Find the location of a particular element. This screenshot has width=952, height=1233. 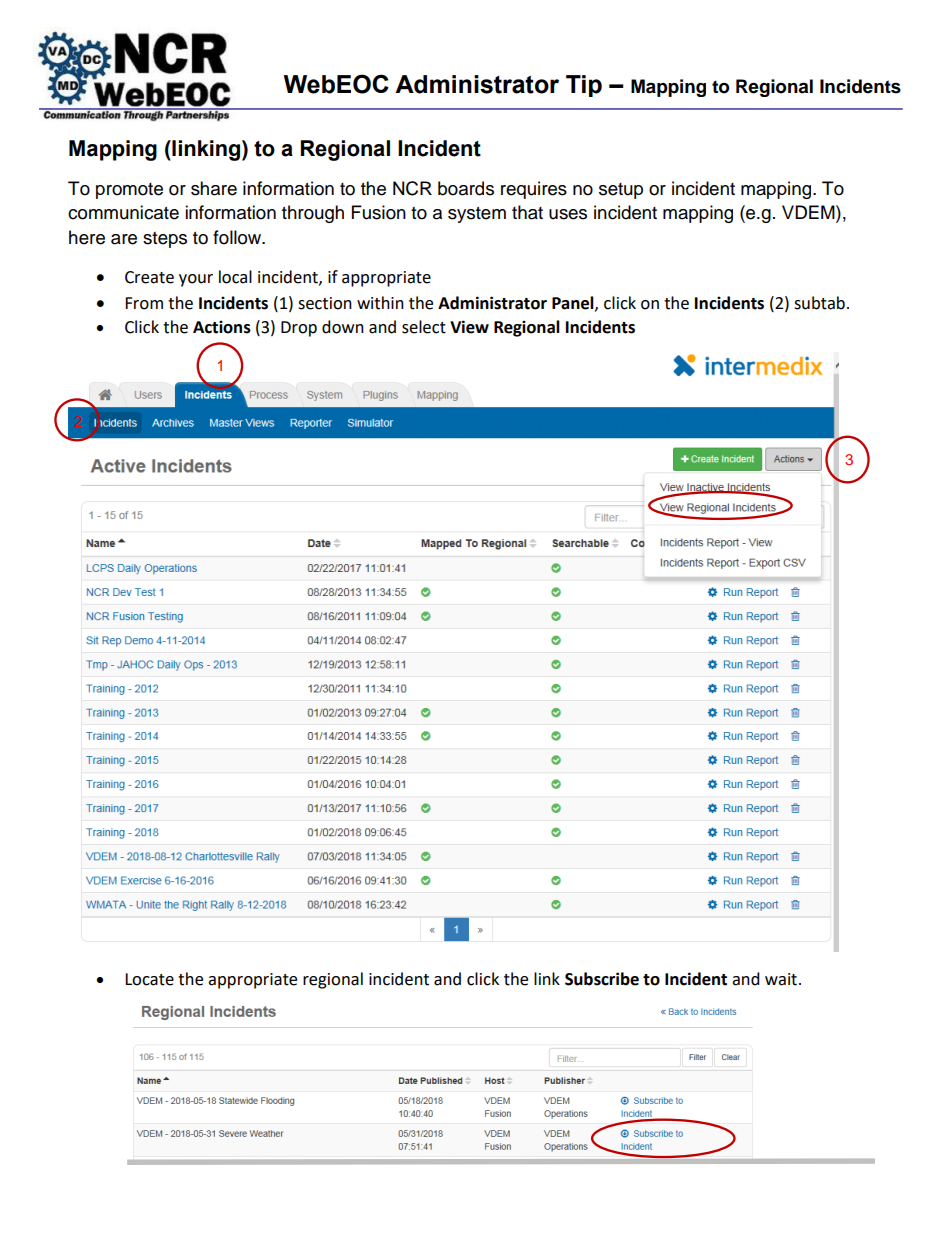

select is located at coordinates (424, 327).
